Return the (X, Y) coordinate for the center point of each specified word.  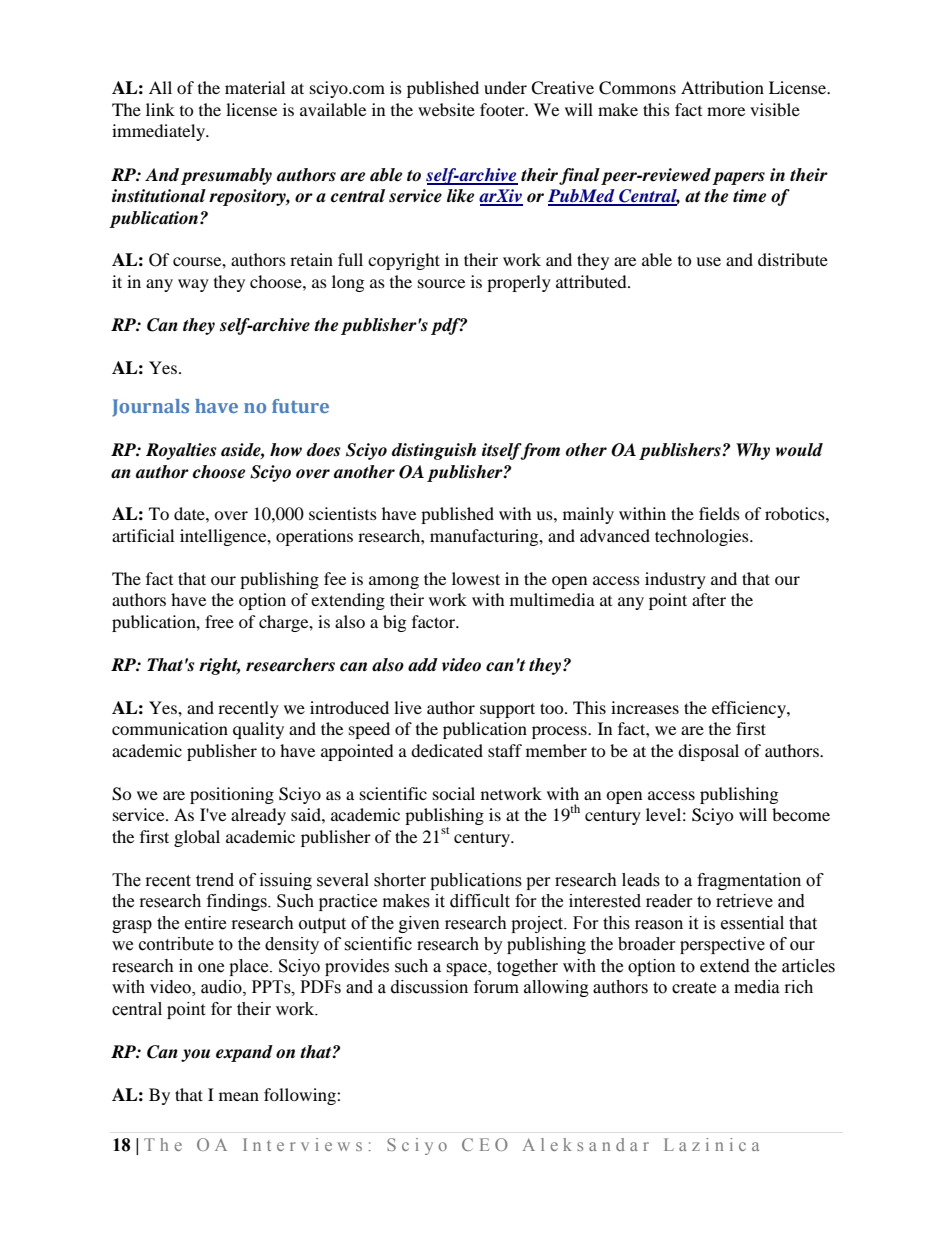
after (709, 599)
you (195, 1055)
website (446, 109)
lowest (476, 578)
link (160, 109)
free (219, 621)
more (726, 111)
